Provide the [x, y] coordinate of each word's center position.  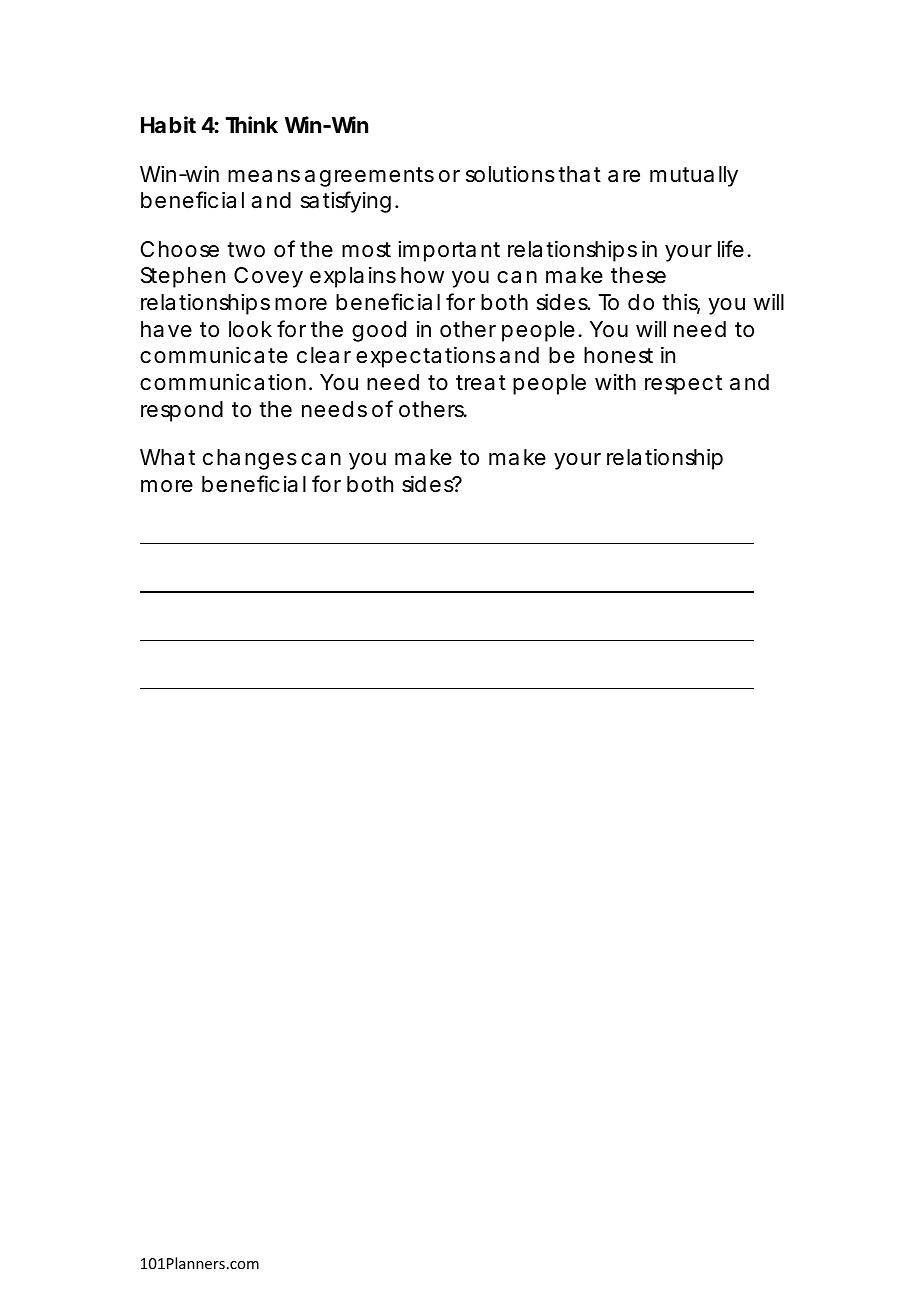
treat [481, 383]
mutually [694, 176]
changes [250, 459]
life [731, 249]
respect [683, 385]
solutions [510, 174]
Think [251, 124]
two [246, 250]
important [449, 251]
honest [618, 355]
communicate [214, 355]
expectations [425, 357]
